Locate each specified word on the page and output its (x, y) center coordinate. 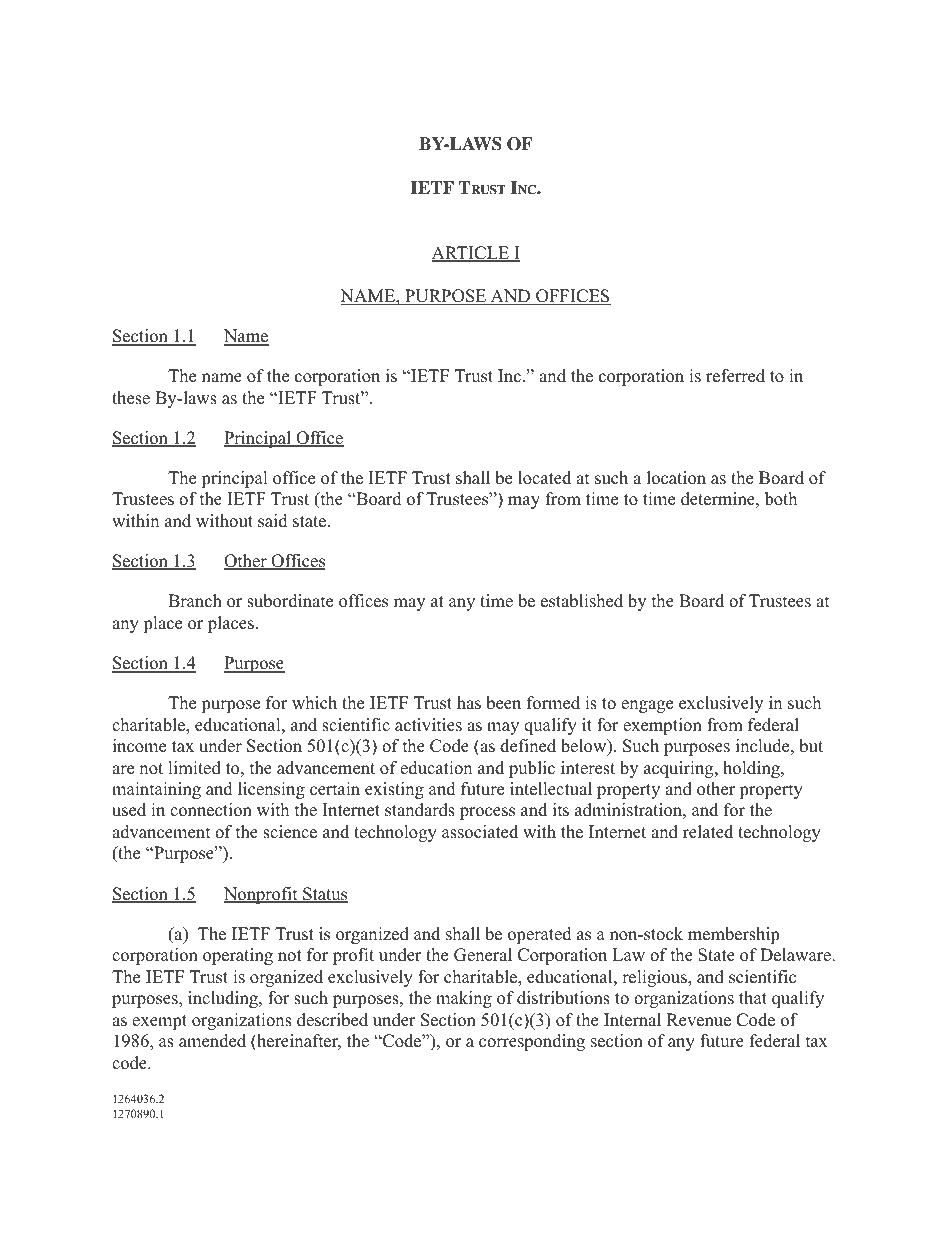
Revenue (699, 1020)
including (224, 999)
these (131, 398)
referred (735, 376)
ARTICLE (471, 254)
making (464, 999)
